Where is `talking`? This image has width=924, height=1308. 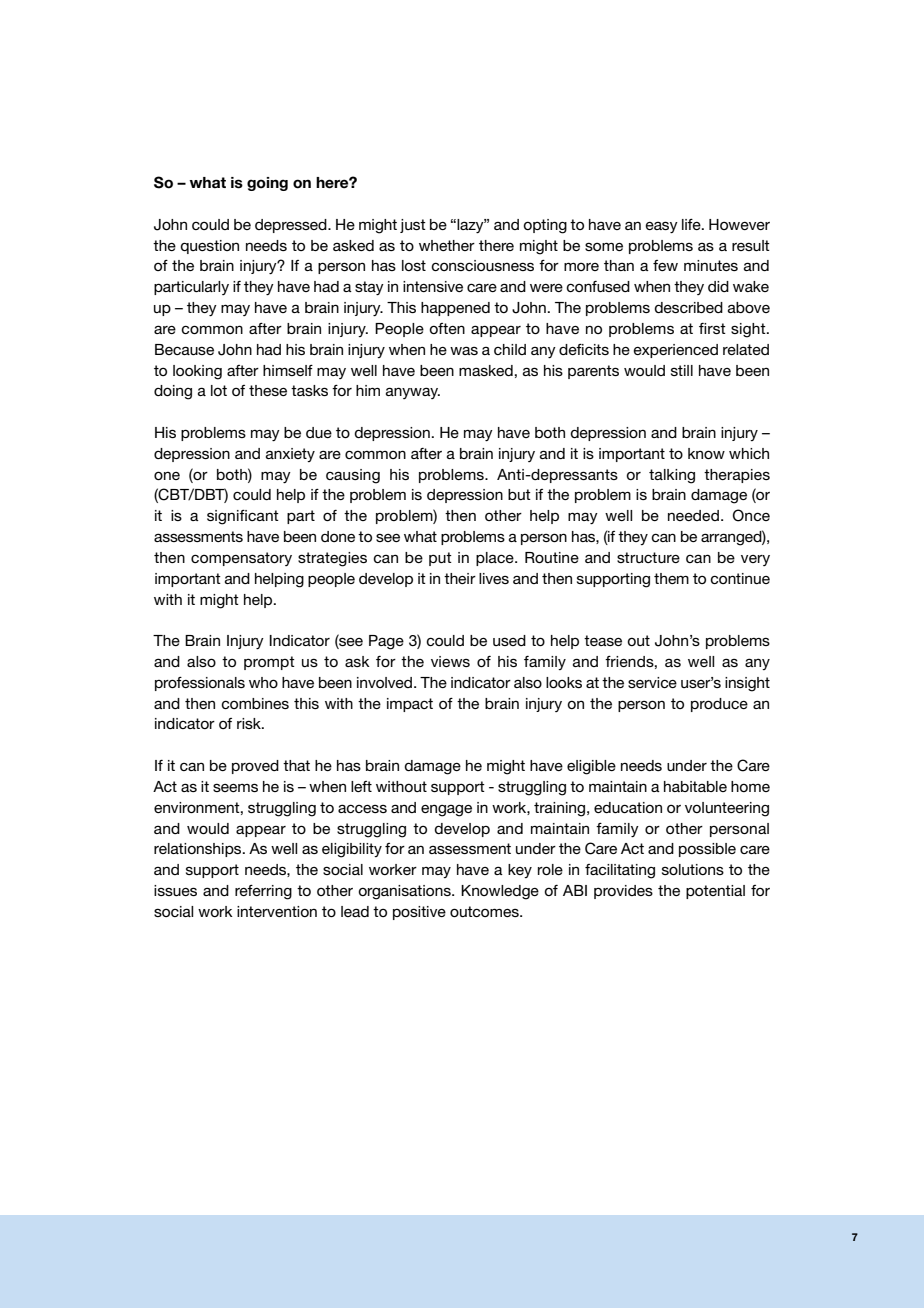 talking is located at coordinates (672, 476).
